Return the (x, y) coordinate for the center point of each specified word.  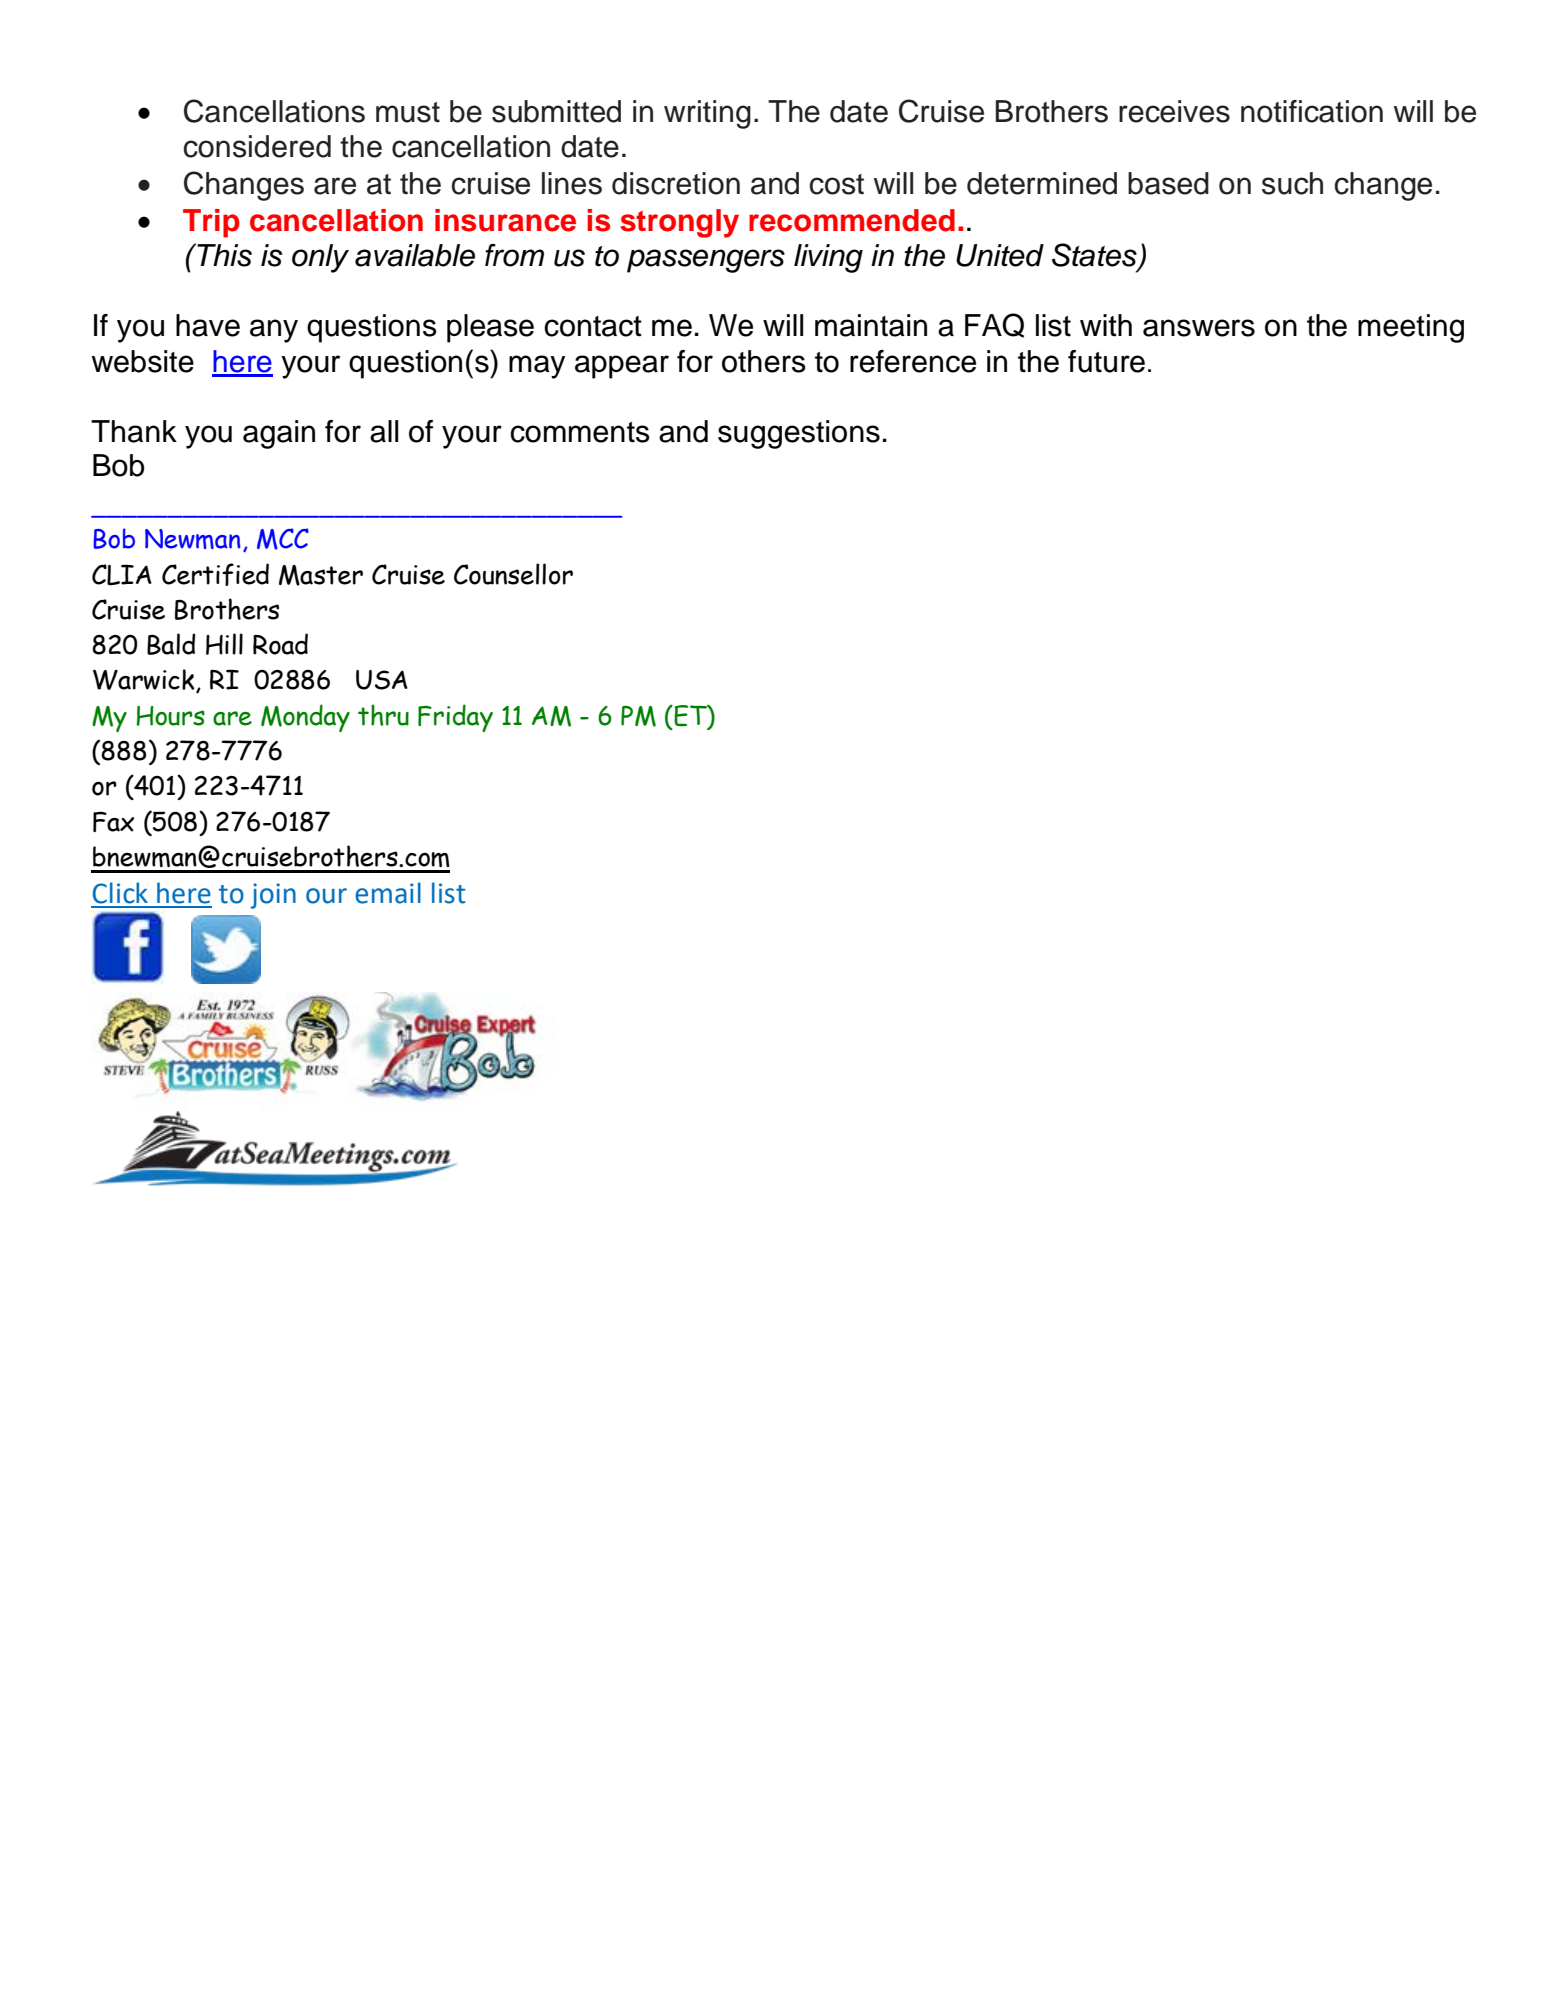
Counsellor (513, 574)
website (142, 361)
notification (1312, 111)
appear (622, 367)
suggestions (799, 434)
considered (257, 146)
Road (280, 644)
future (1106, 361)
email (388, 893)
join (273, 896)
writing (707, 114)
